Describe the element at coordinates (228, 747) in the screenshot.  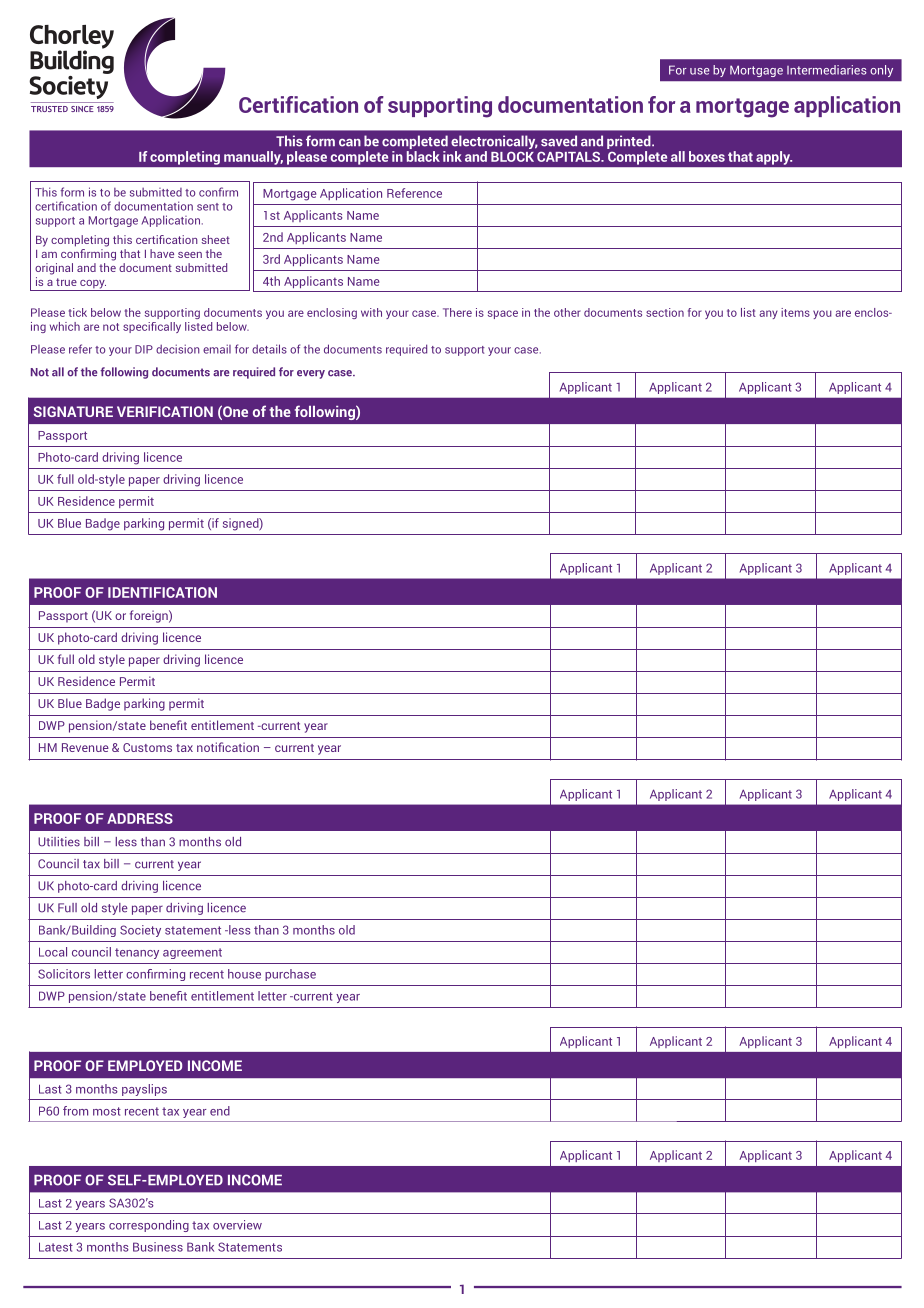
I see `notification` at that location.
